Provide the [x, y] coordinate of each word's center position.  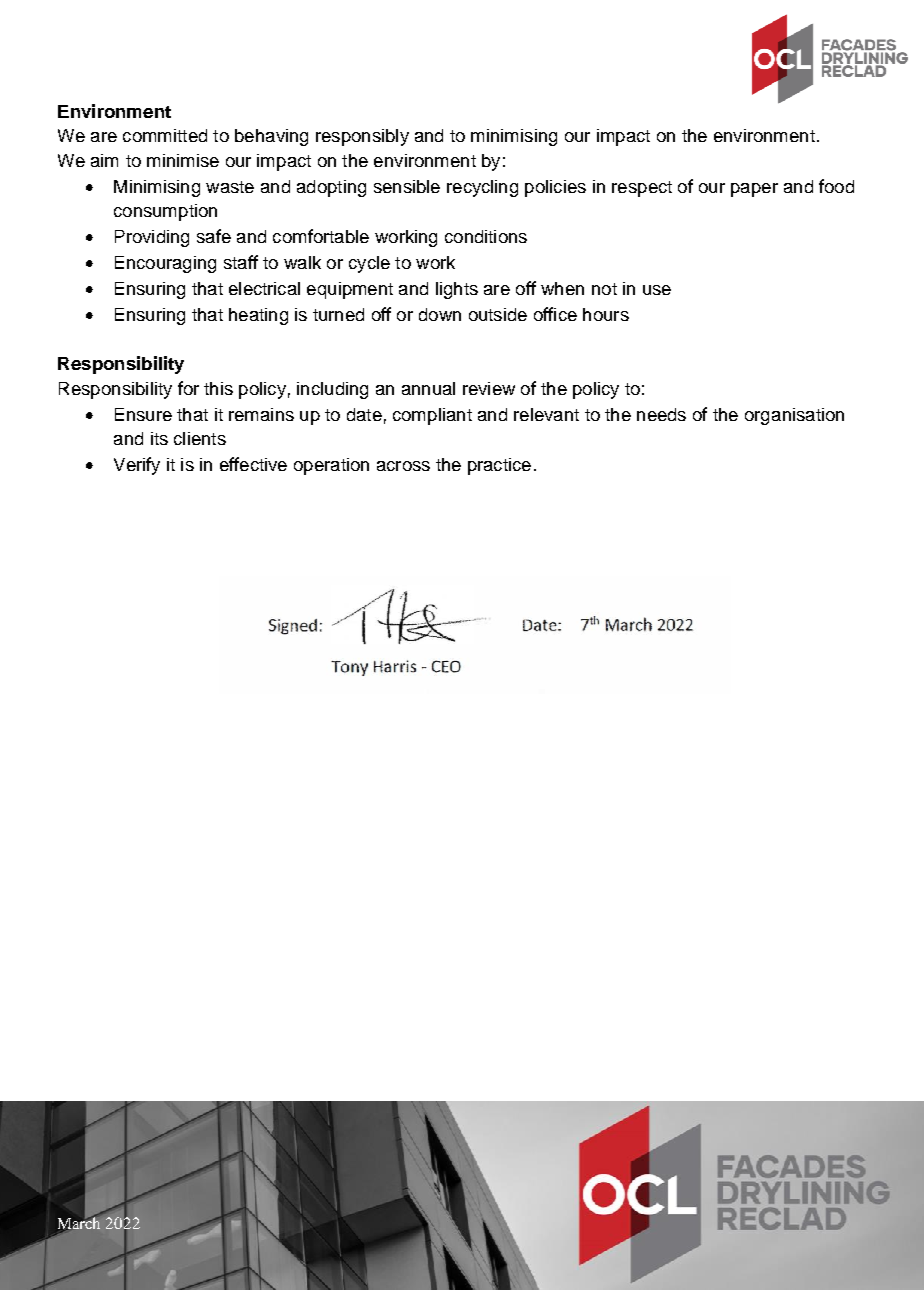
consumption [165, 212]
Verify [137, 466]
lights [457, 290]
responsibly [362, 137]
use [657, 290]
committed [165, 135]
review [489, 388]
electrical [264, 288]
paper [754, 190]
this [218, 388]
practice [499, 466]
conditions [486, 236]
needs [661, 414]
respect [642, 189]
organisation [794, 416]
